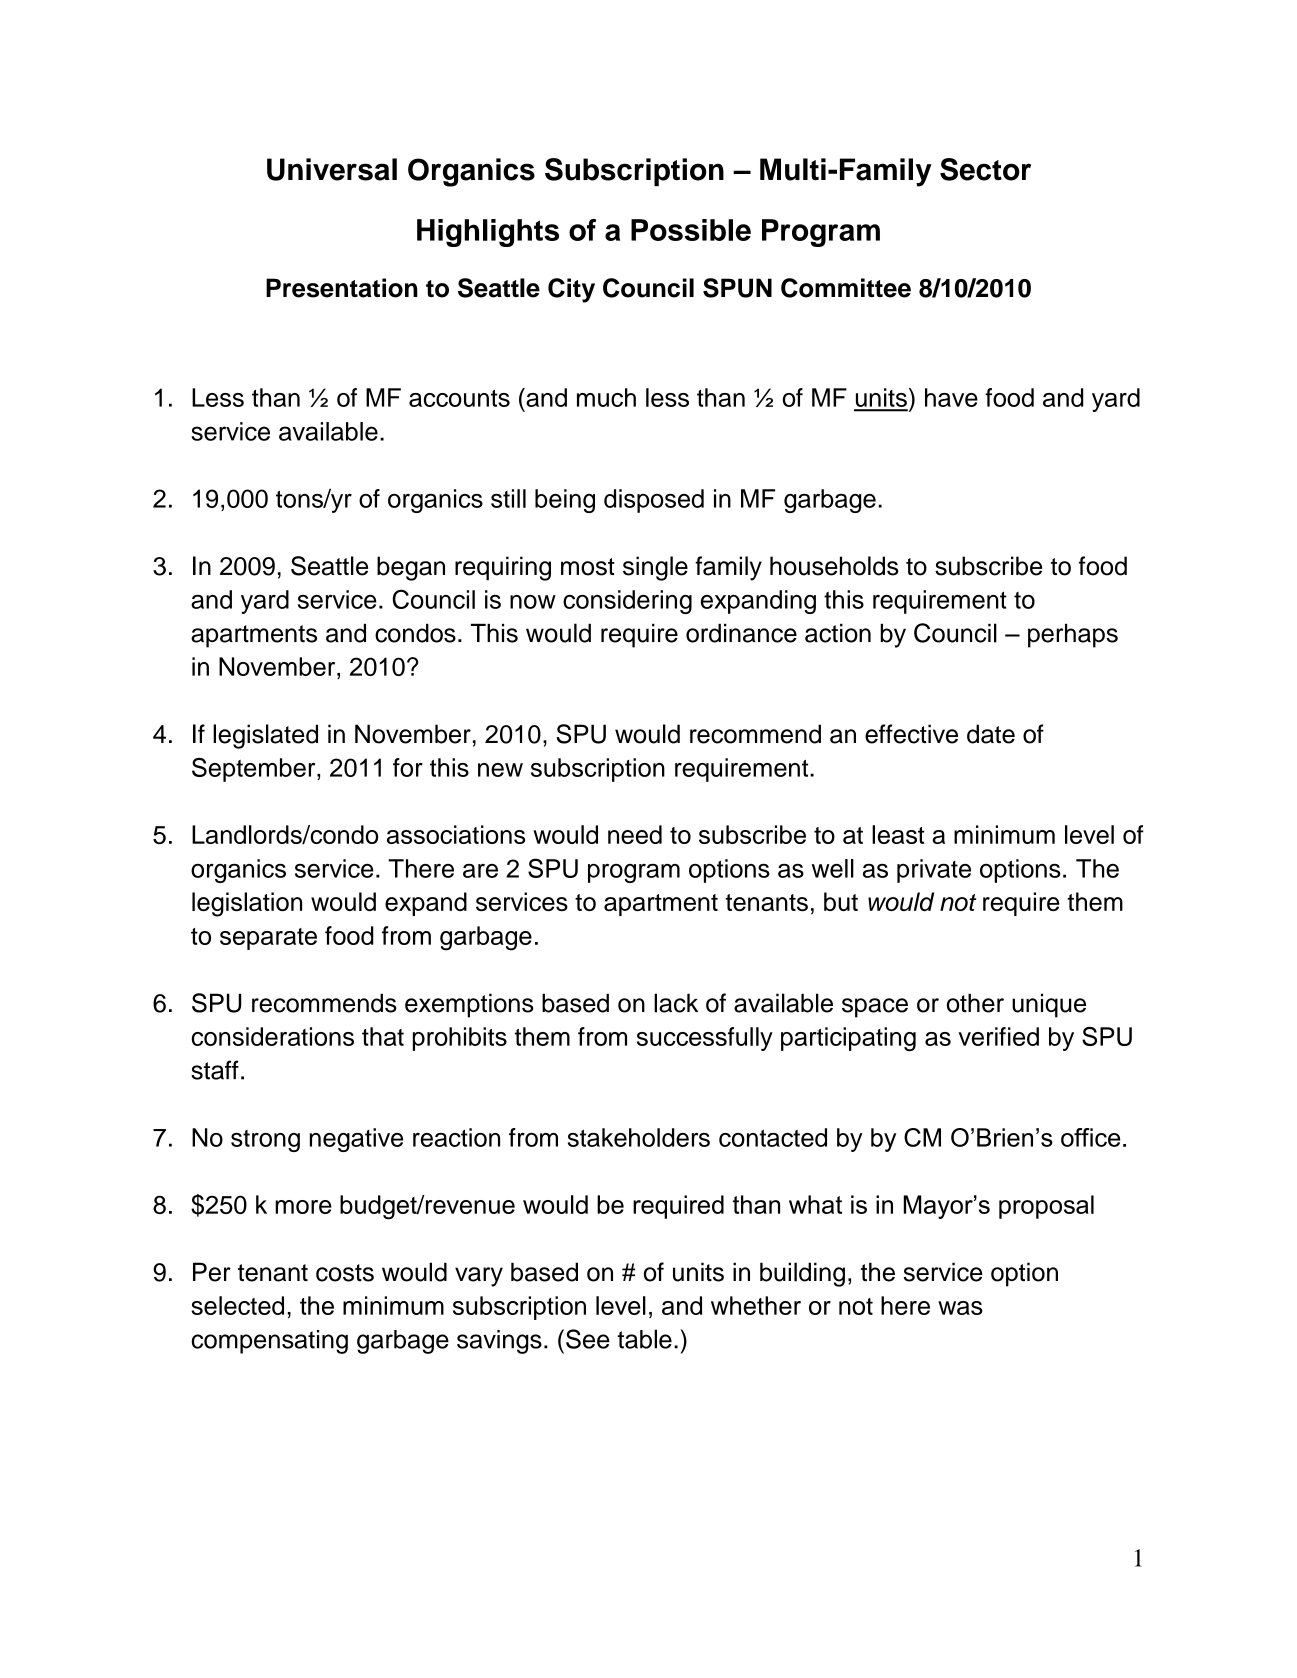 Image resolution: width=1297 pixels, height=1678 pixels. What do you see at coordinates (345, 1273) in the document?
I see `costs` at bounding box center [345, 1273].
